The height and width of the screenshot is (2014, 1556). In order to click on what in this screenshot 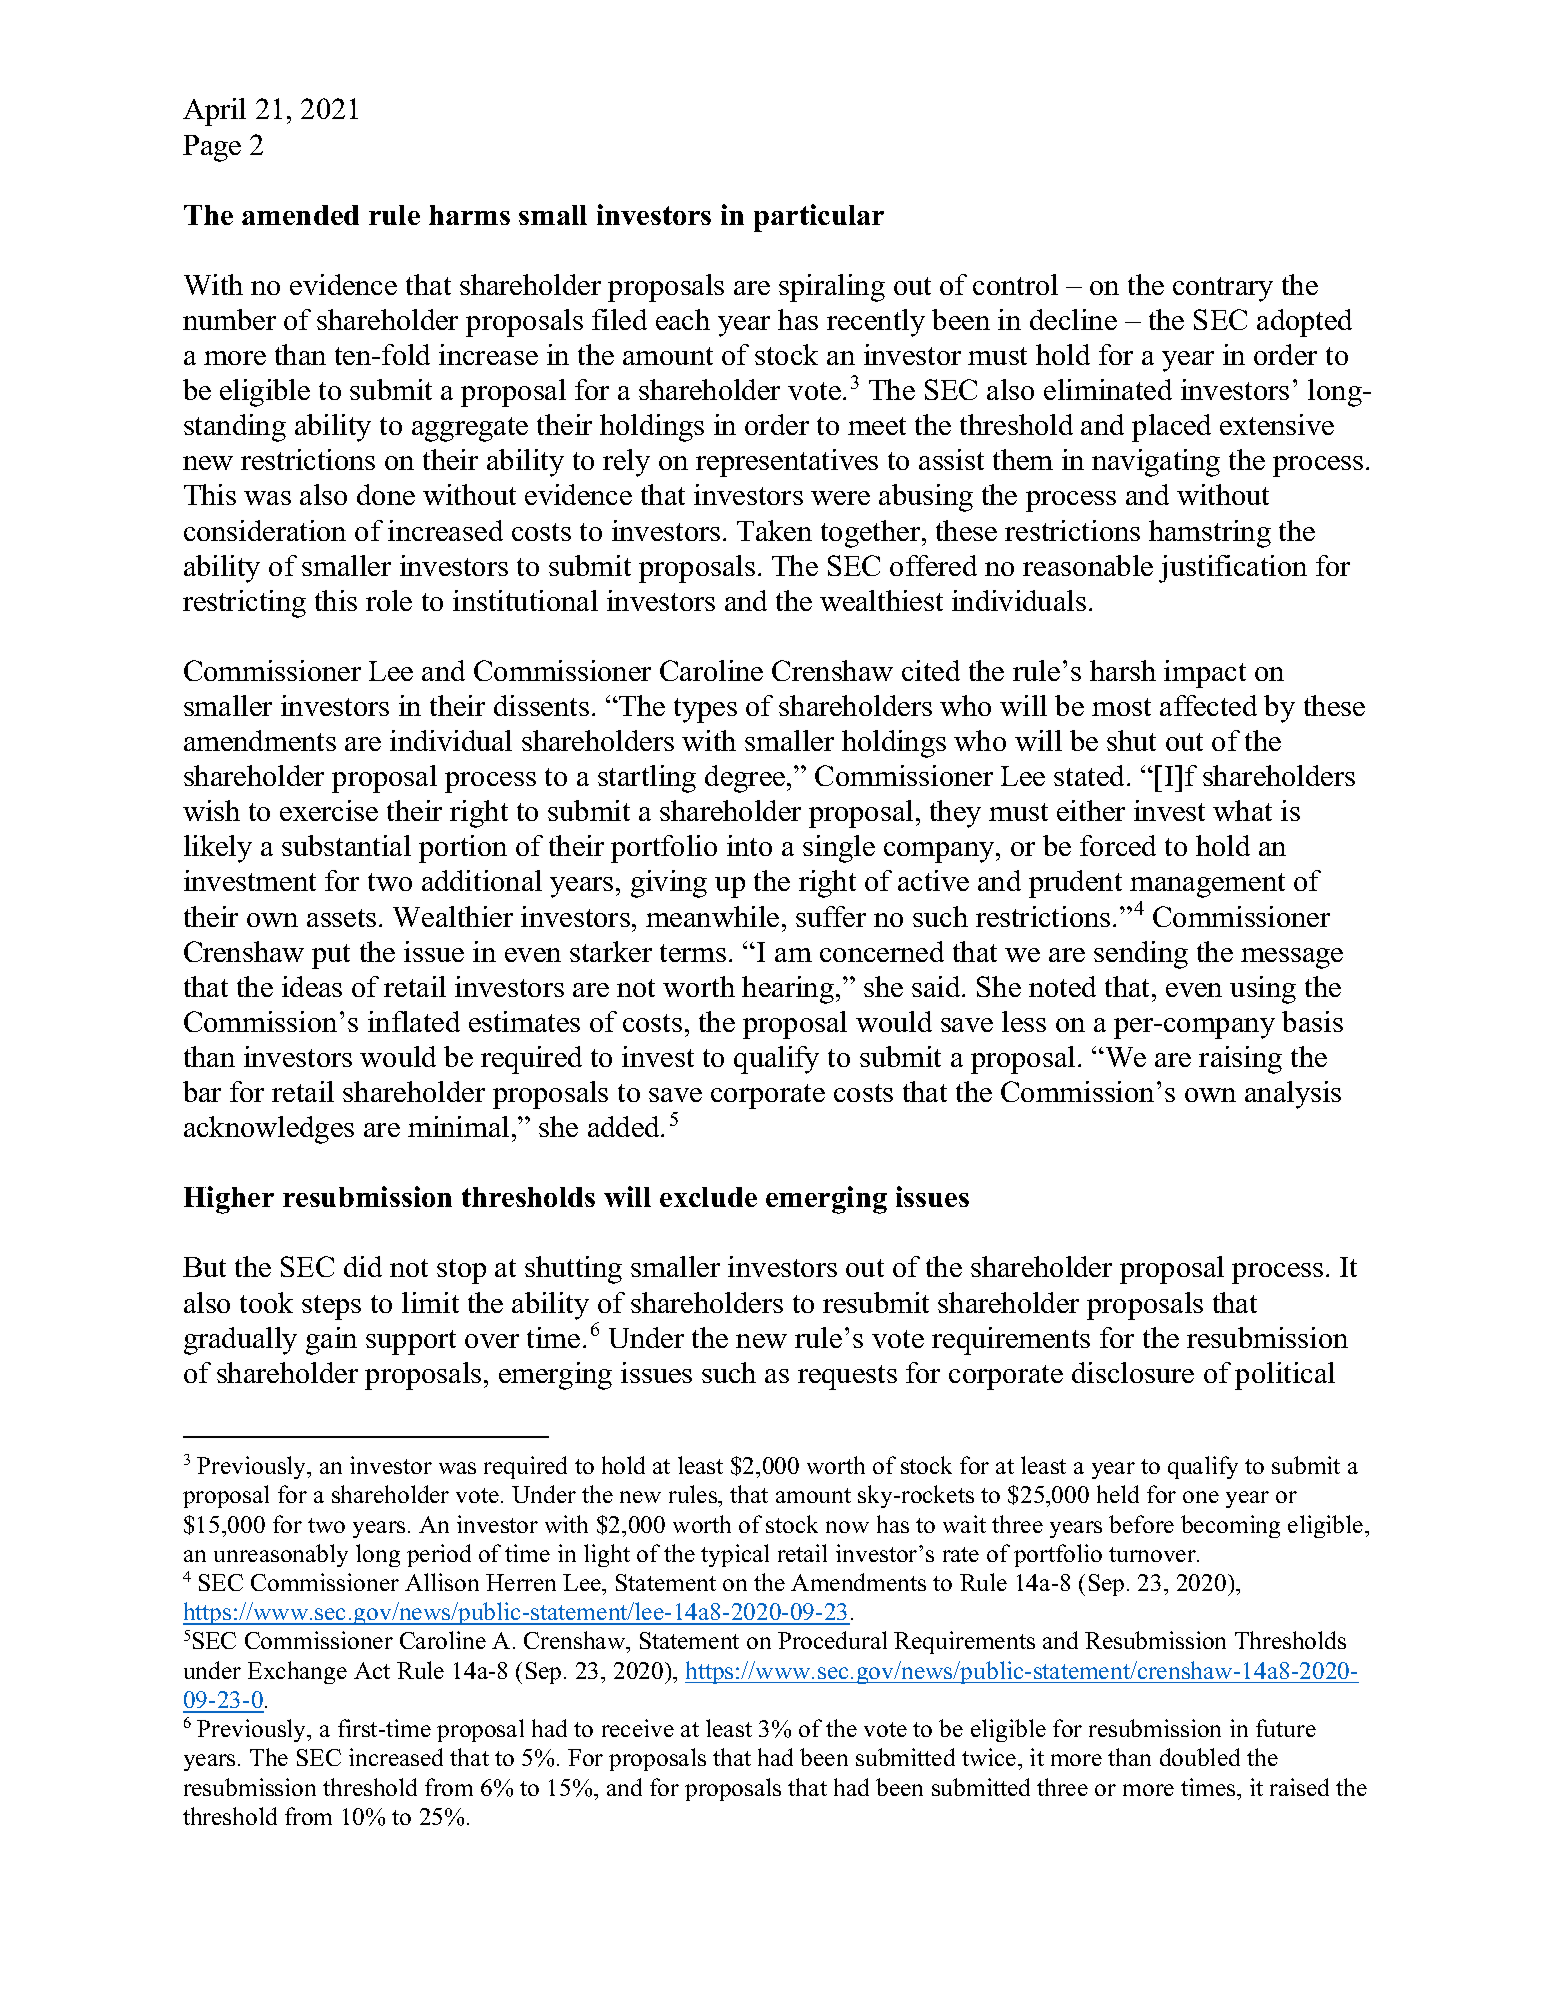, I will do `click(1242, 810)`.
